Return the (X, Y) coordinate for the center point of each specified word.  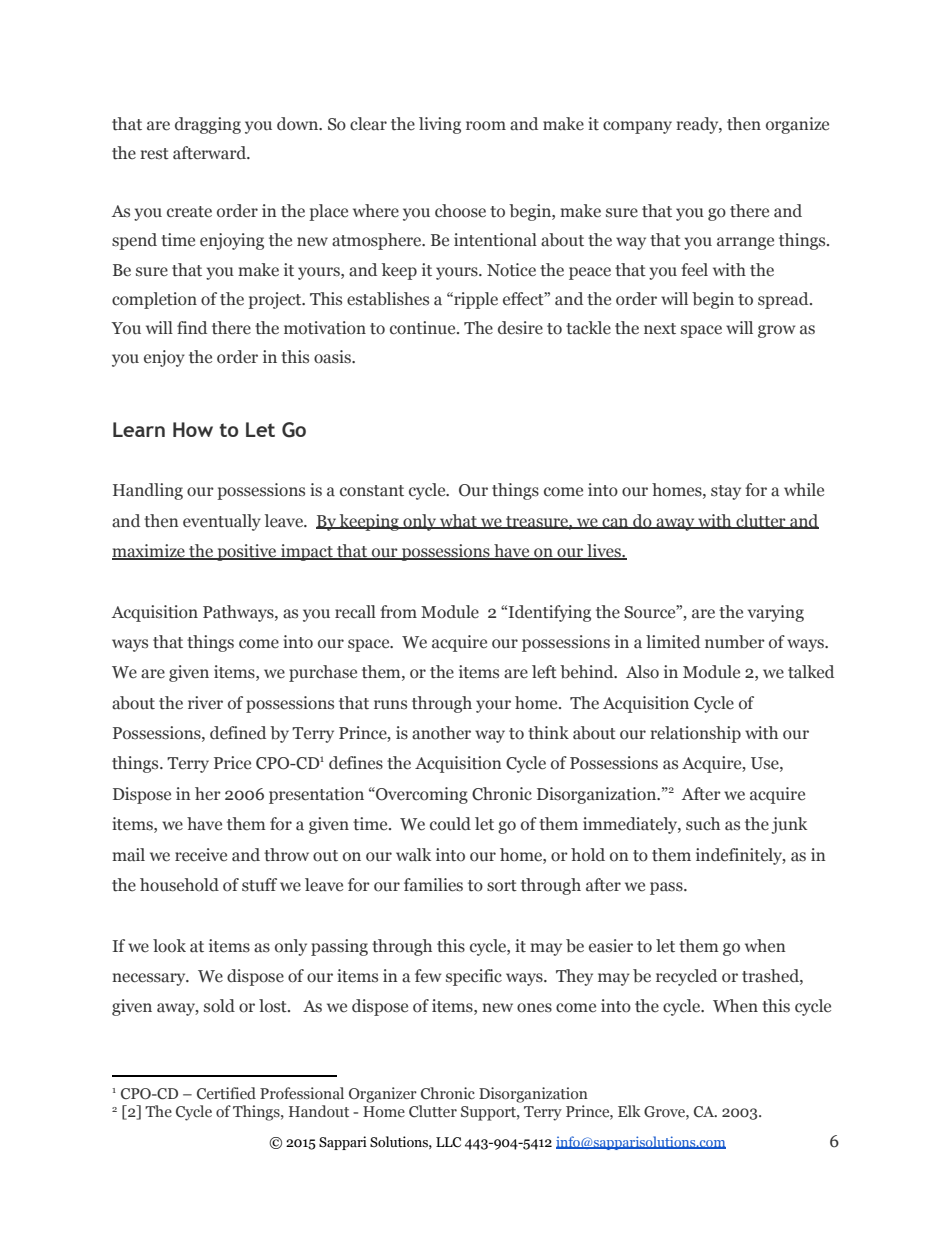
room (486, 126)
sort (502, 886)
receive (201, 855)
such (703, 824)
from (398, 612)
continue (424, 328)
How (193, 429)
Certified (226, 1093)
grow (776, 331)
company (637, 127)
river (205, 703)
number (735, 642)
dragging (208, 125)
